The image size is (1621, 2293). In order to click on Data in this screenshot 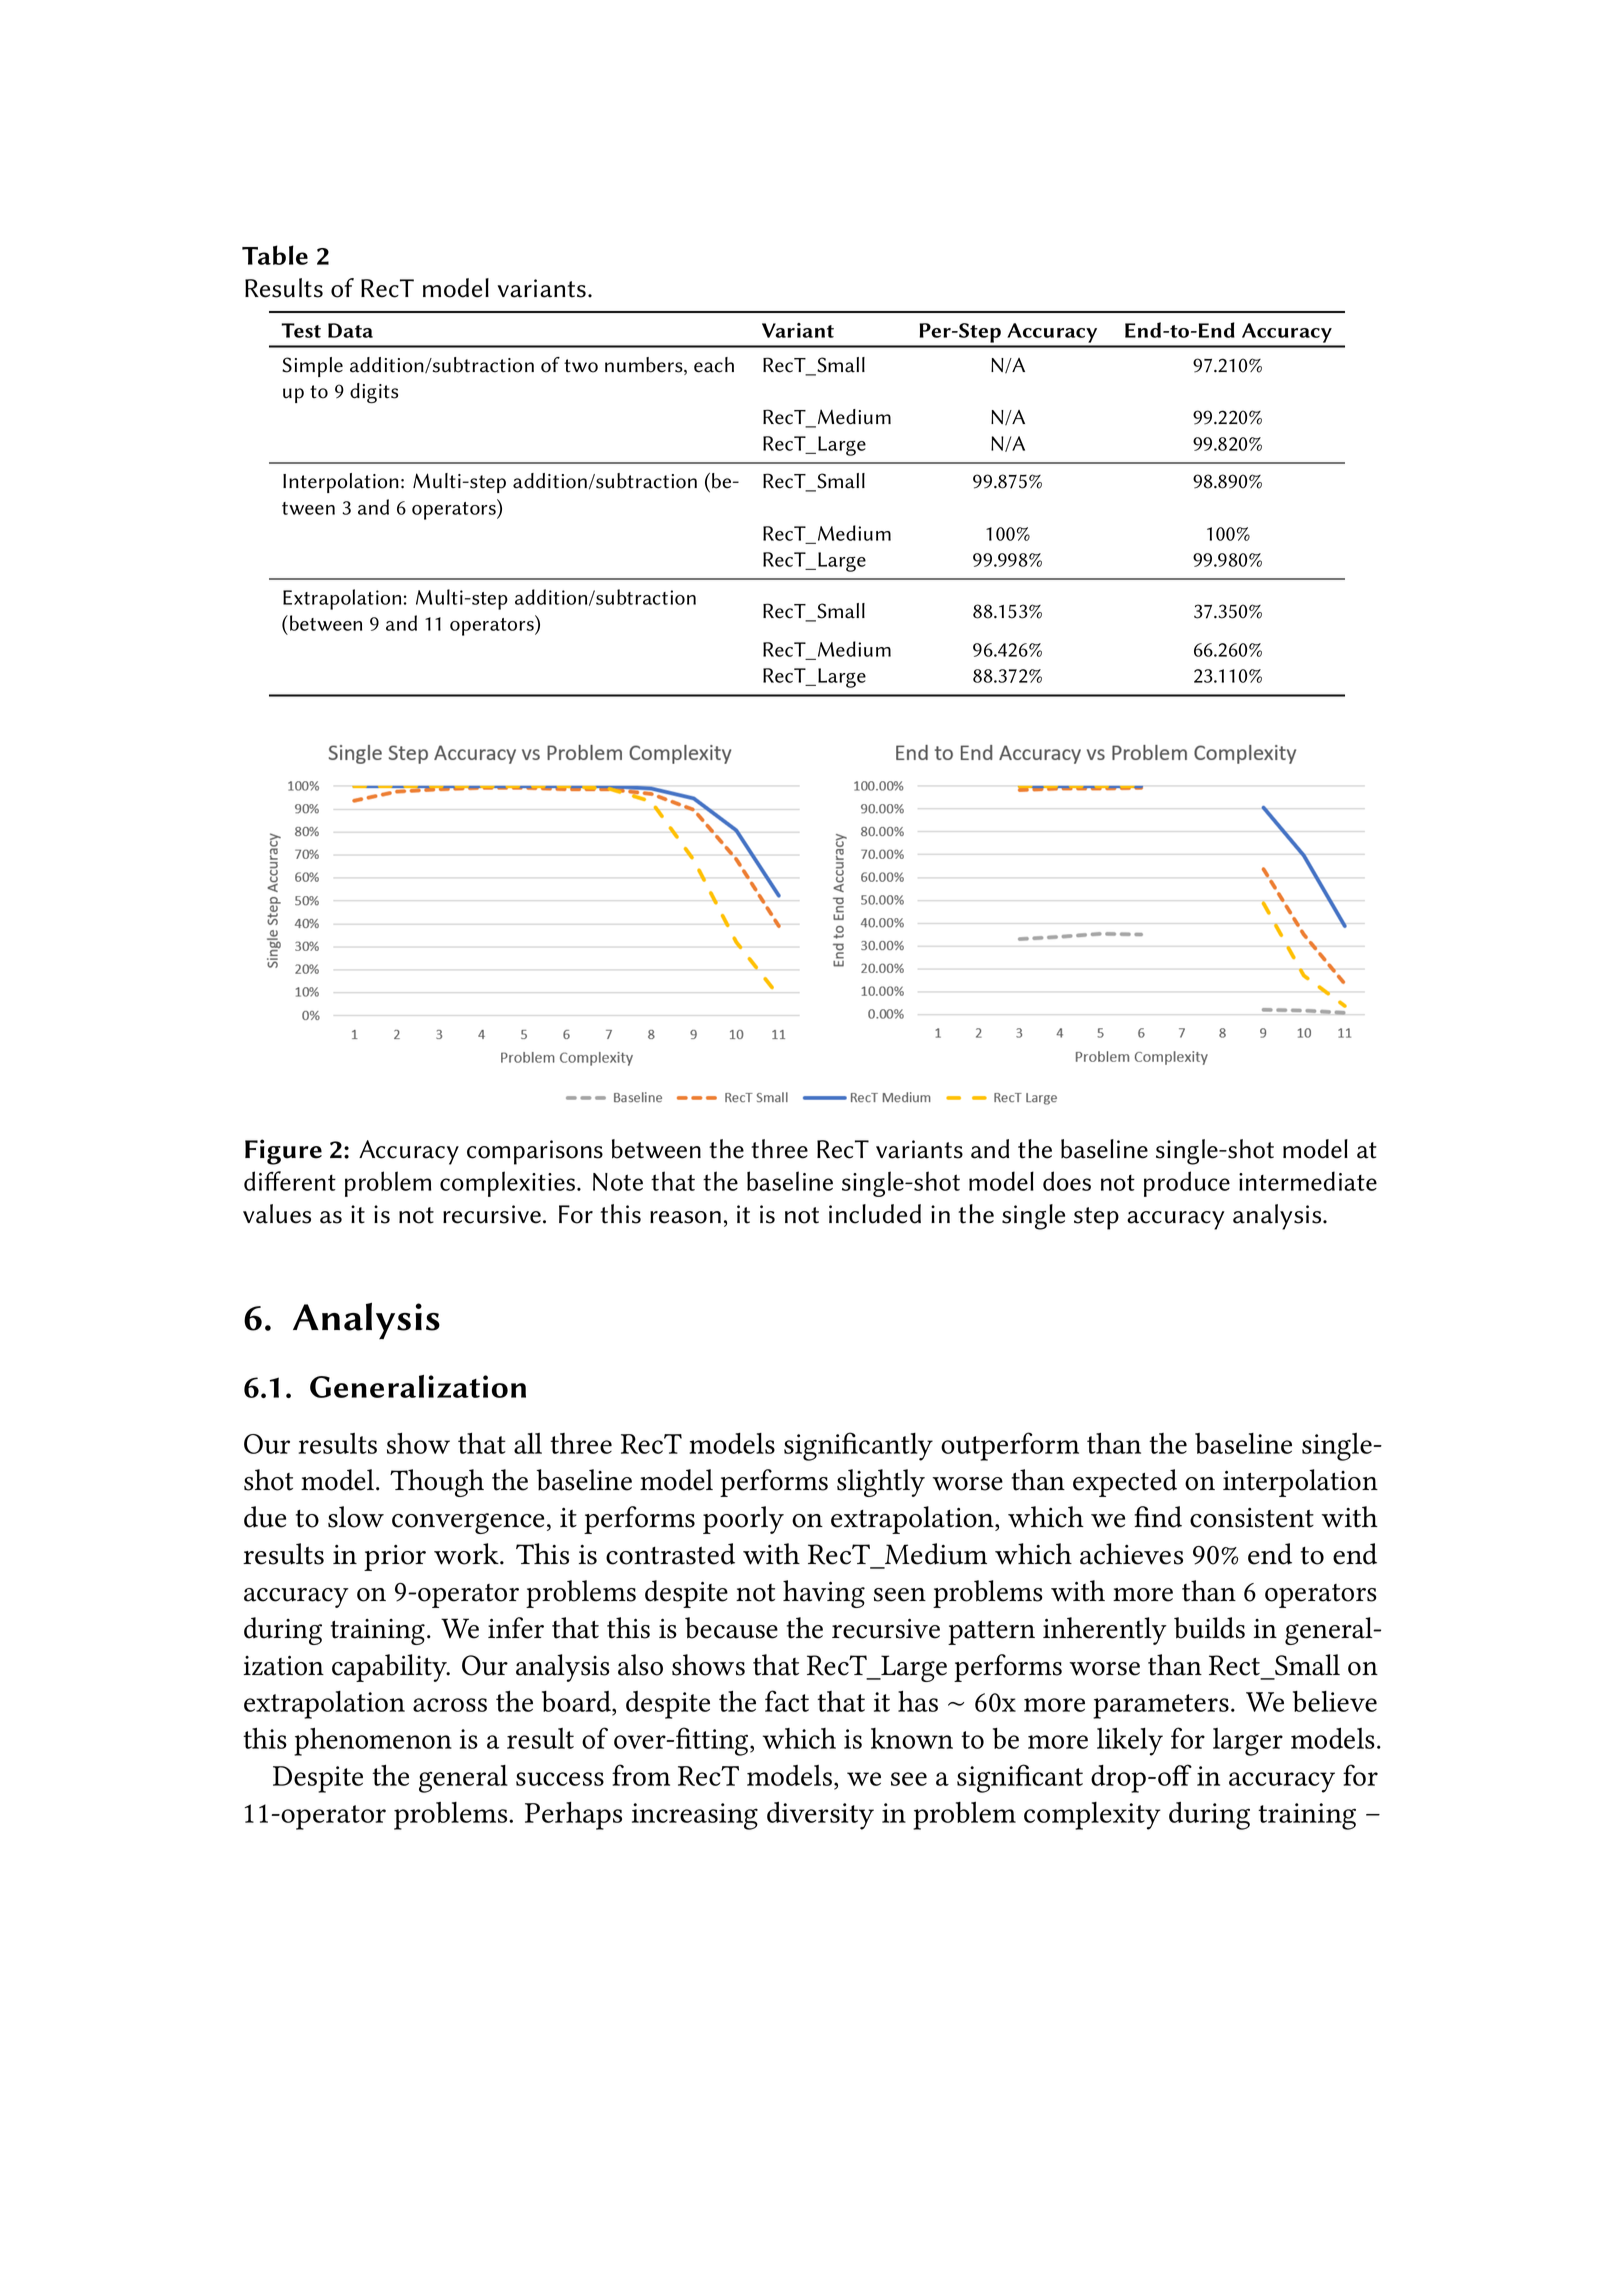, I will do `click(350, 330)`.
